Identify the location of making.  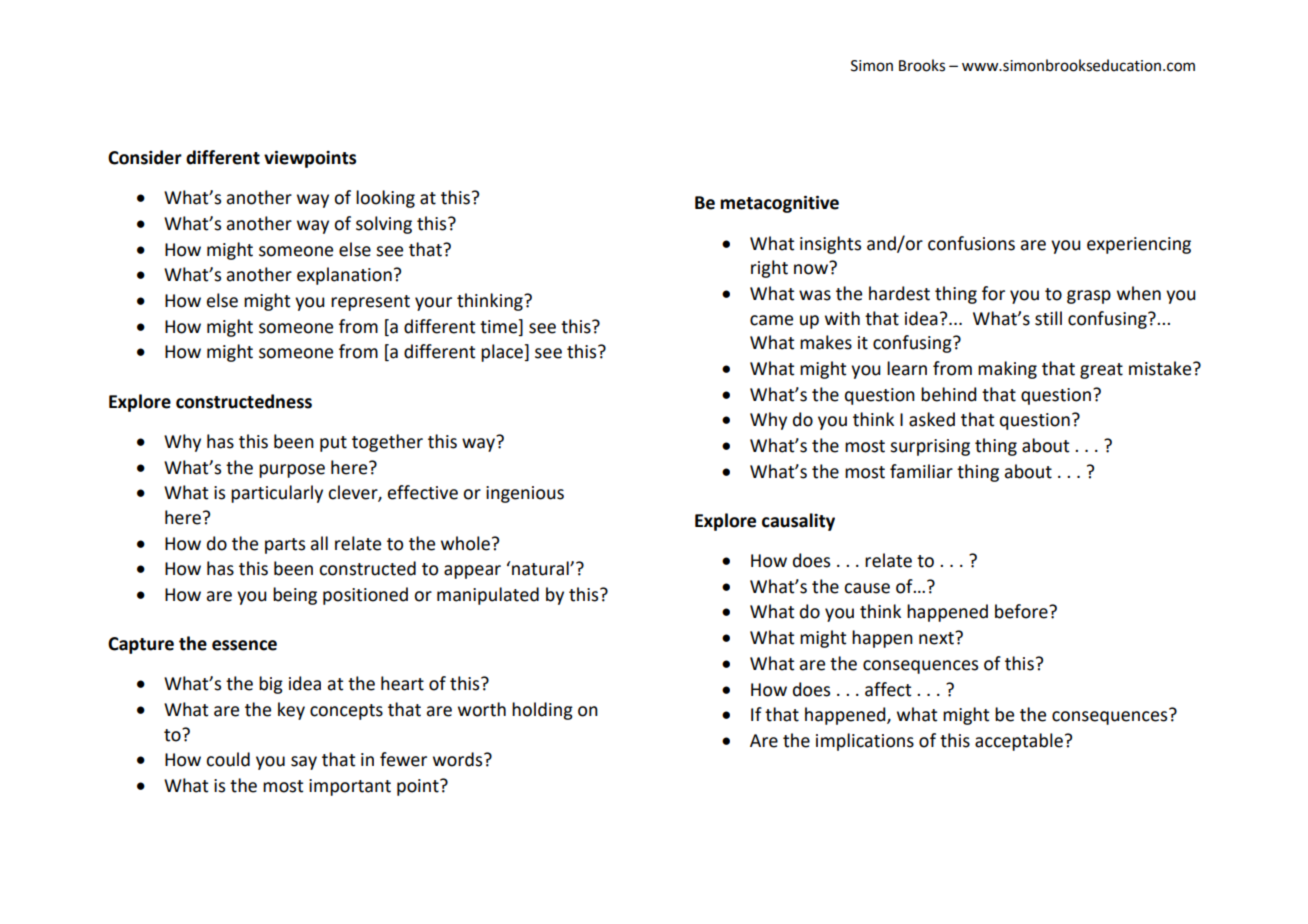
(1007, 370).
